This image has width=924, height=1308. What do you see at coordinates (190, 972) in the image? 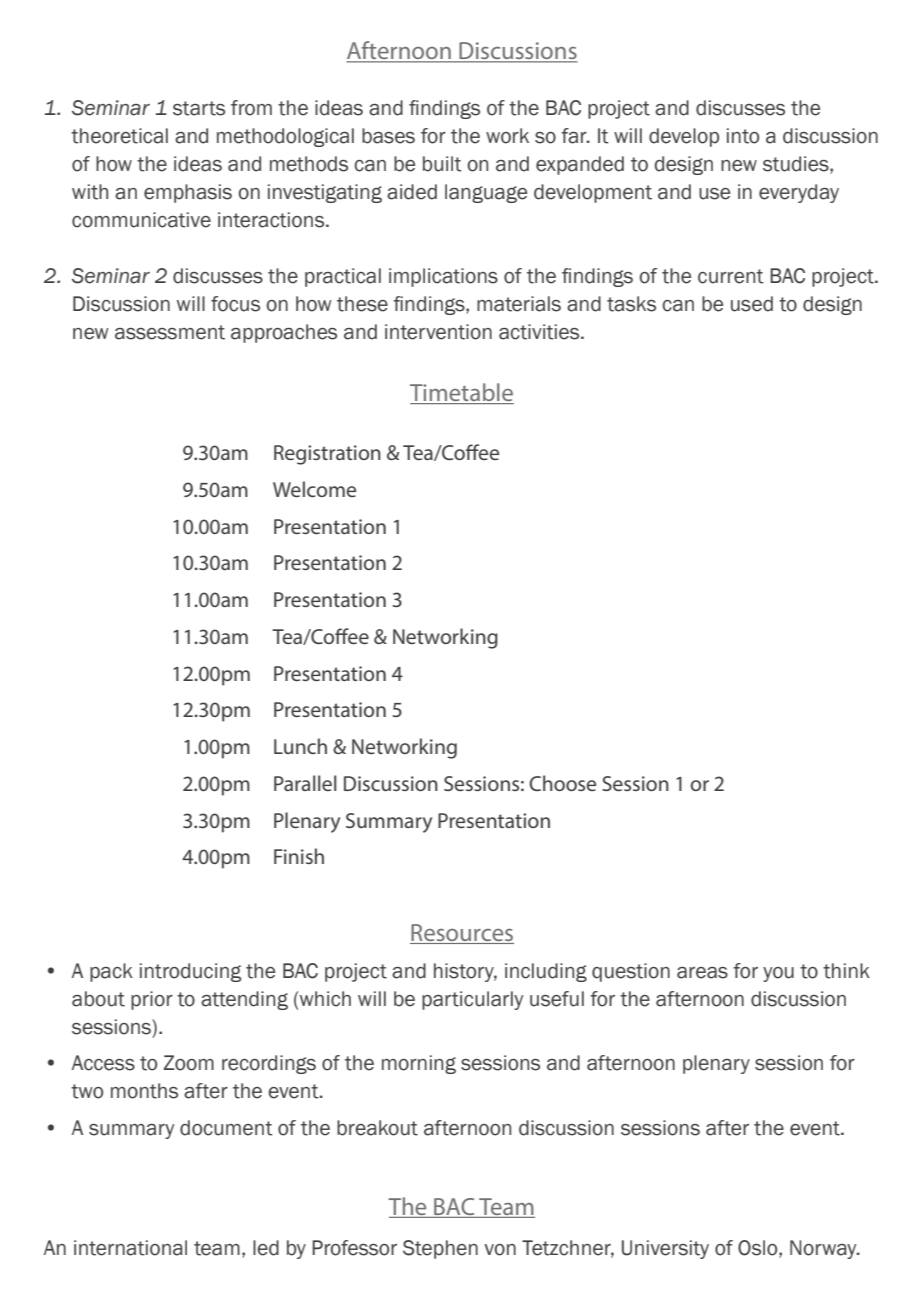
I see `introducing` at bounding box center [190, 972].
